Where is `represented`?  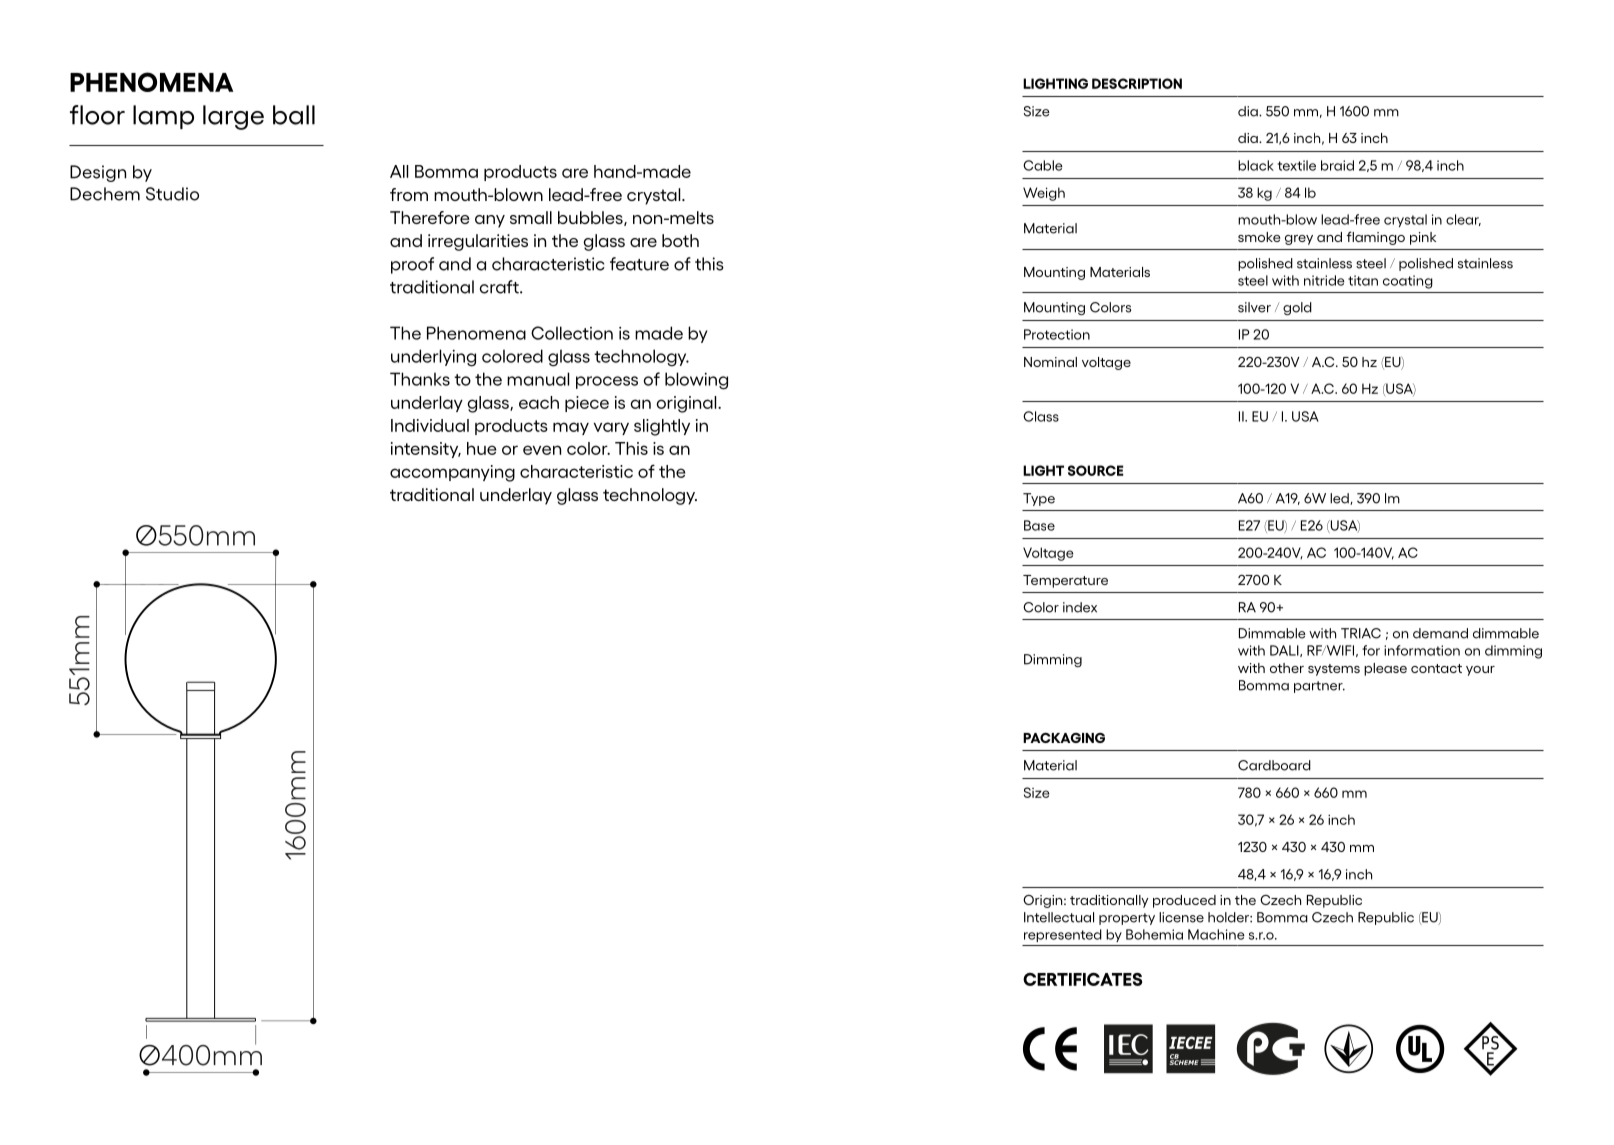 represented is located at coordinates (1063, 935).
